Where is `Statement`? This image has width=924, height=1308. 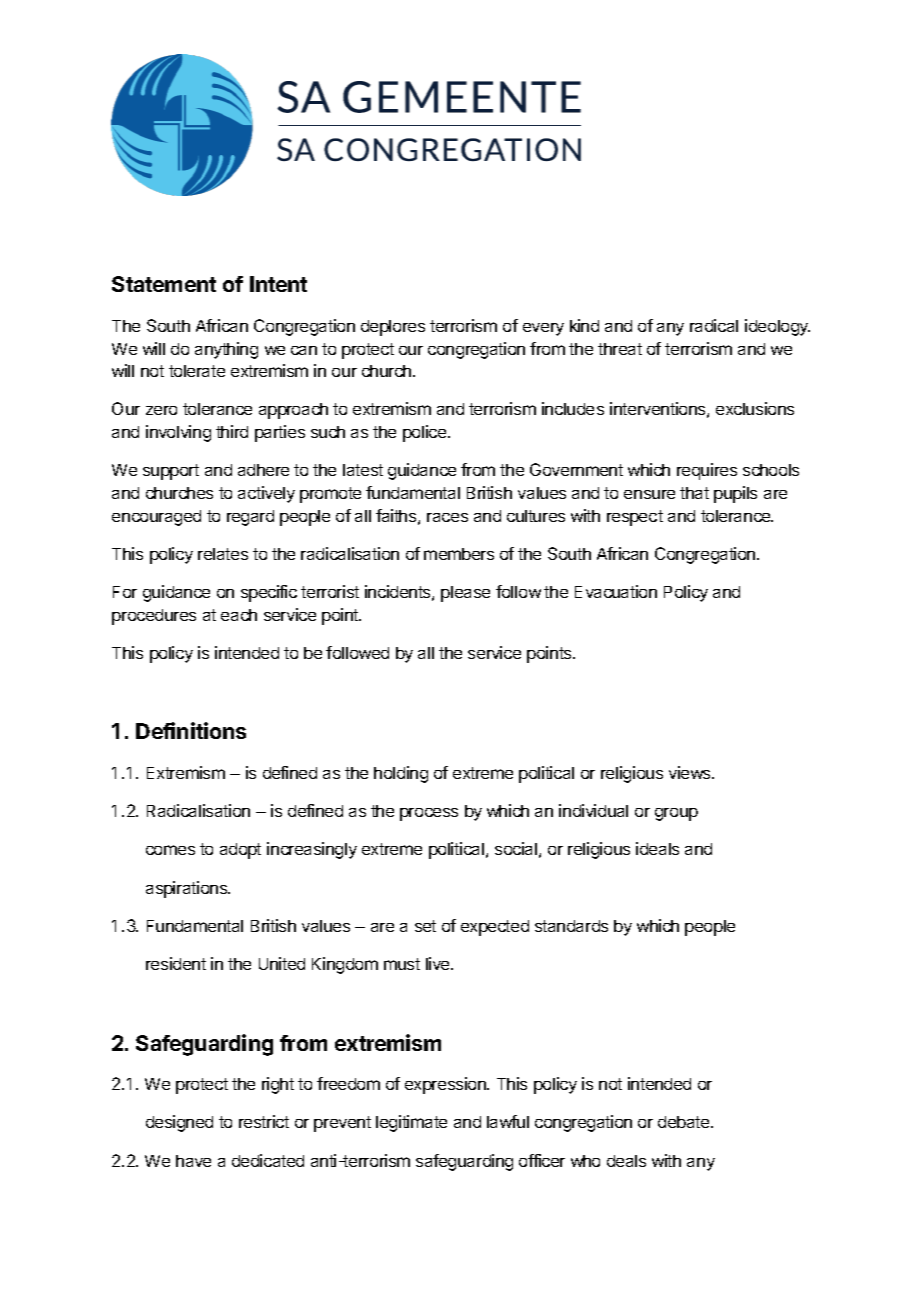 Statement is located at coordinates (164, 284).
